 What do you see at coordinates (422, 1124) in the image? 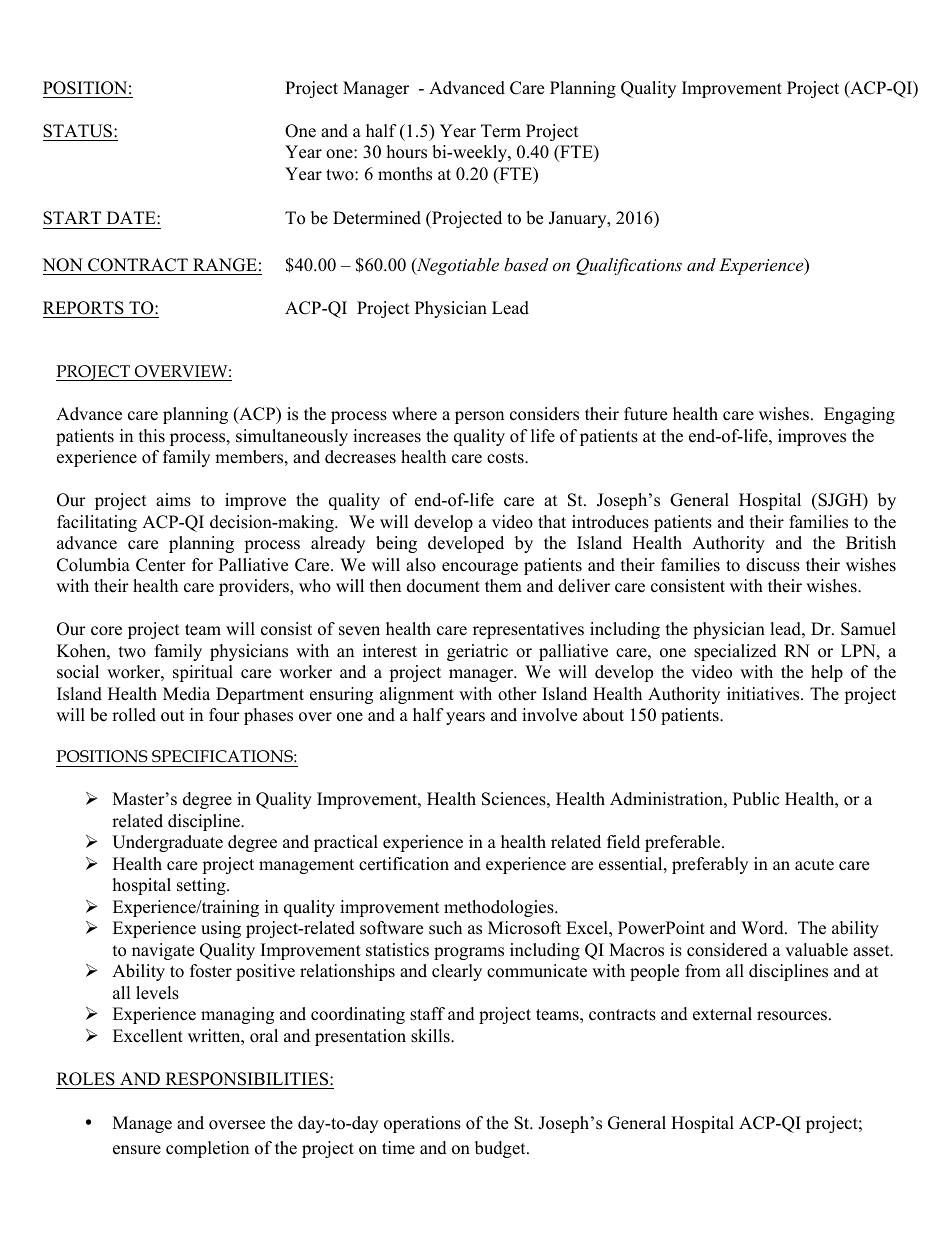
I see `operations` at bounding box center [422, 1124].
